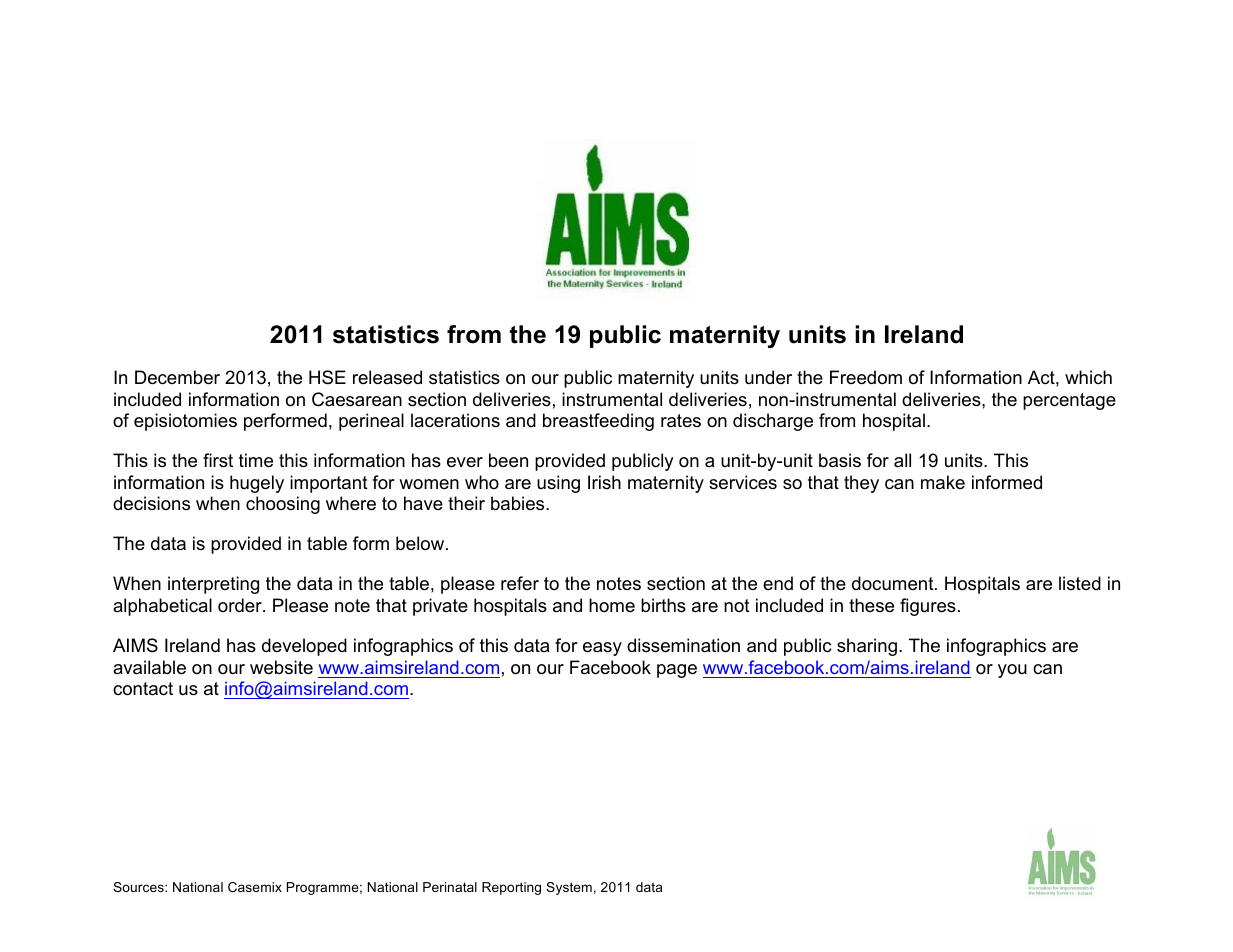 Image resolution: width=1233 pixels, height=952 pixels. What do you see at coordinates (677, 671) in the image?
I see `page` at bounding box center [677, 671].
